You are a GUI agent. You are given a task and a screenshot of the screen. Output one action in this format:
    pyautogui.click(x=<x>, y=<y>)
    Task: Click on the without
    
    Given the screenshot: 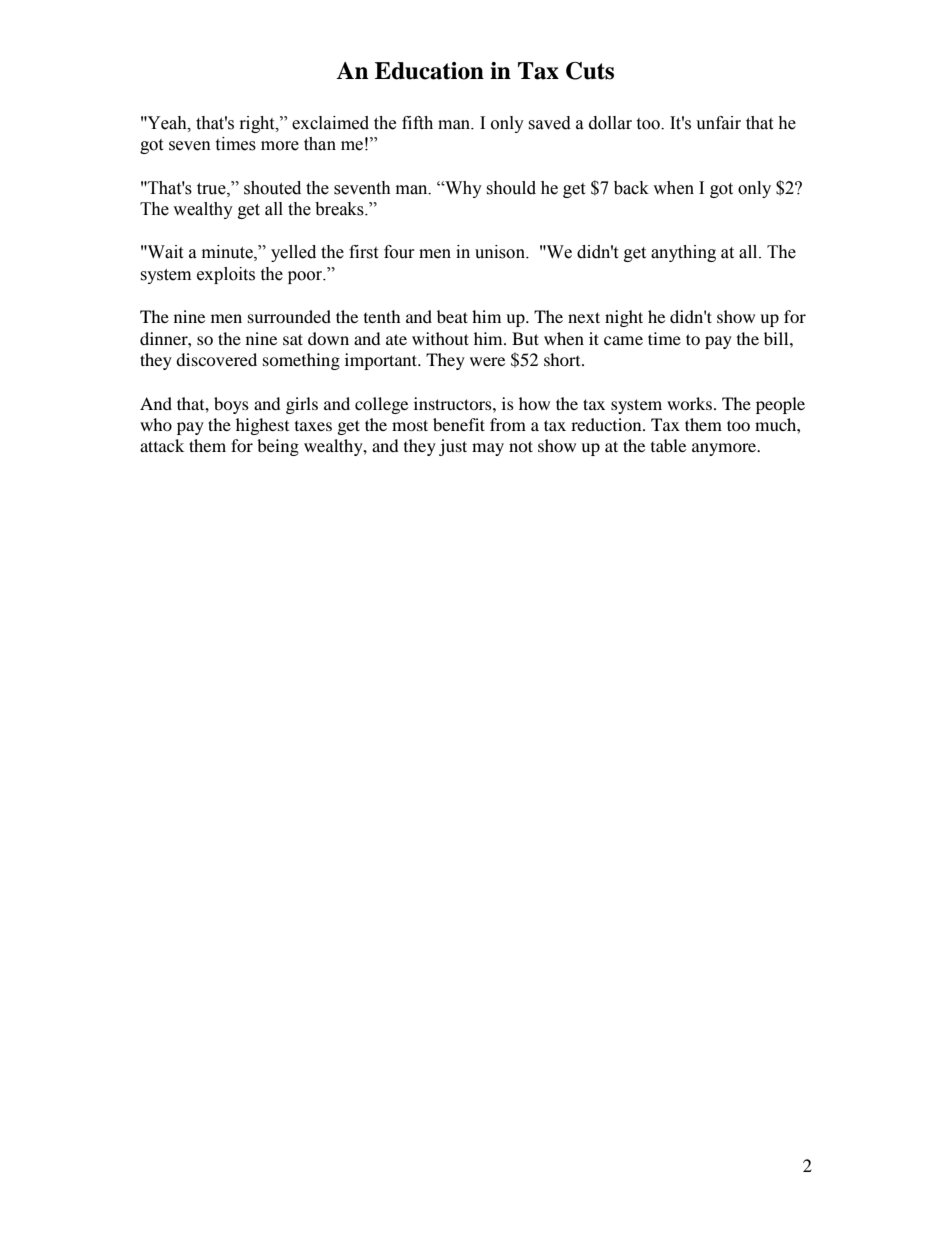 What is the action you would take?
    pyautogui.click(x=440, y=338)
